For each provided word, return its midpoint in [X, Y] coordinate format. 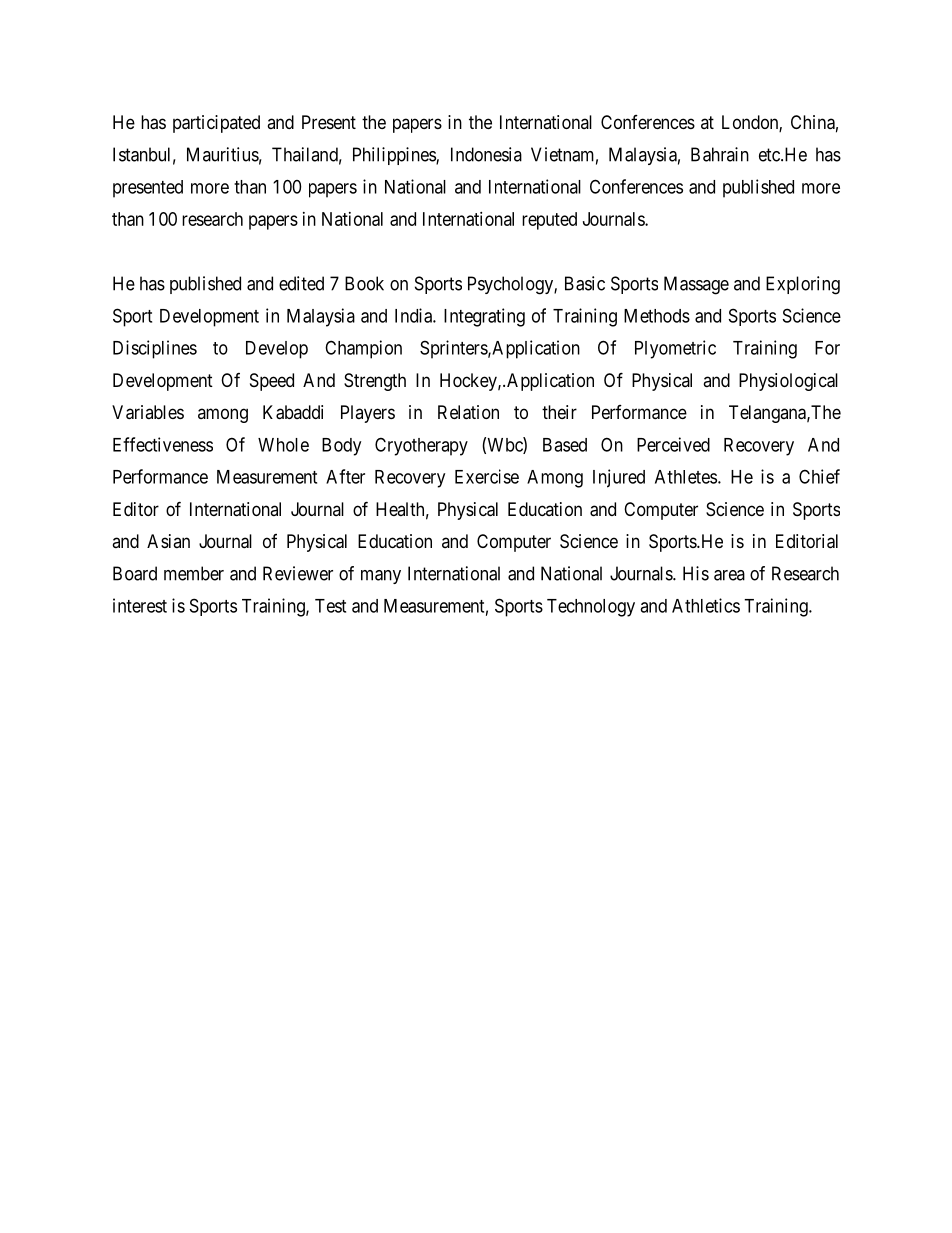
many [381, 577]
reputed [549, 221]
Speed [272, 382]
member [194, 573]
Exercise [487, 476]
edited [301, 283]
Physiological [788, 382]
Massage [696, 285]
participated [216, 124]
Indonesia [486, 154]
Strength [375, 382]
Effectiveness [163, 444]
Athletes [686, 477]
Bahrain [720, 154]
